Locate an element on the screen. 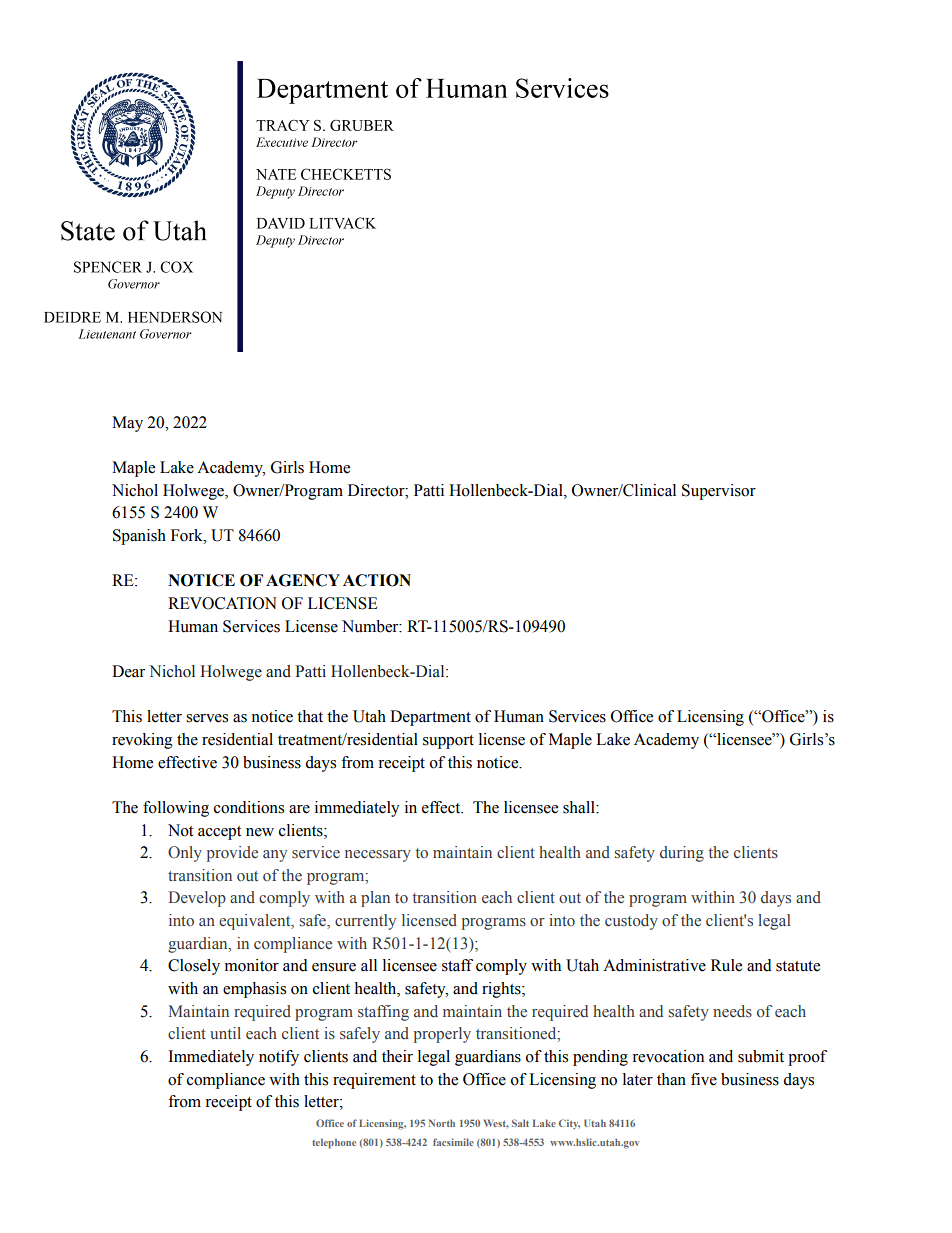 The height and width of the screenshot is (1233, 952). telephone is located at coordinates (334, 1143).
